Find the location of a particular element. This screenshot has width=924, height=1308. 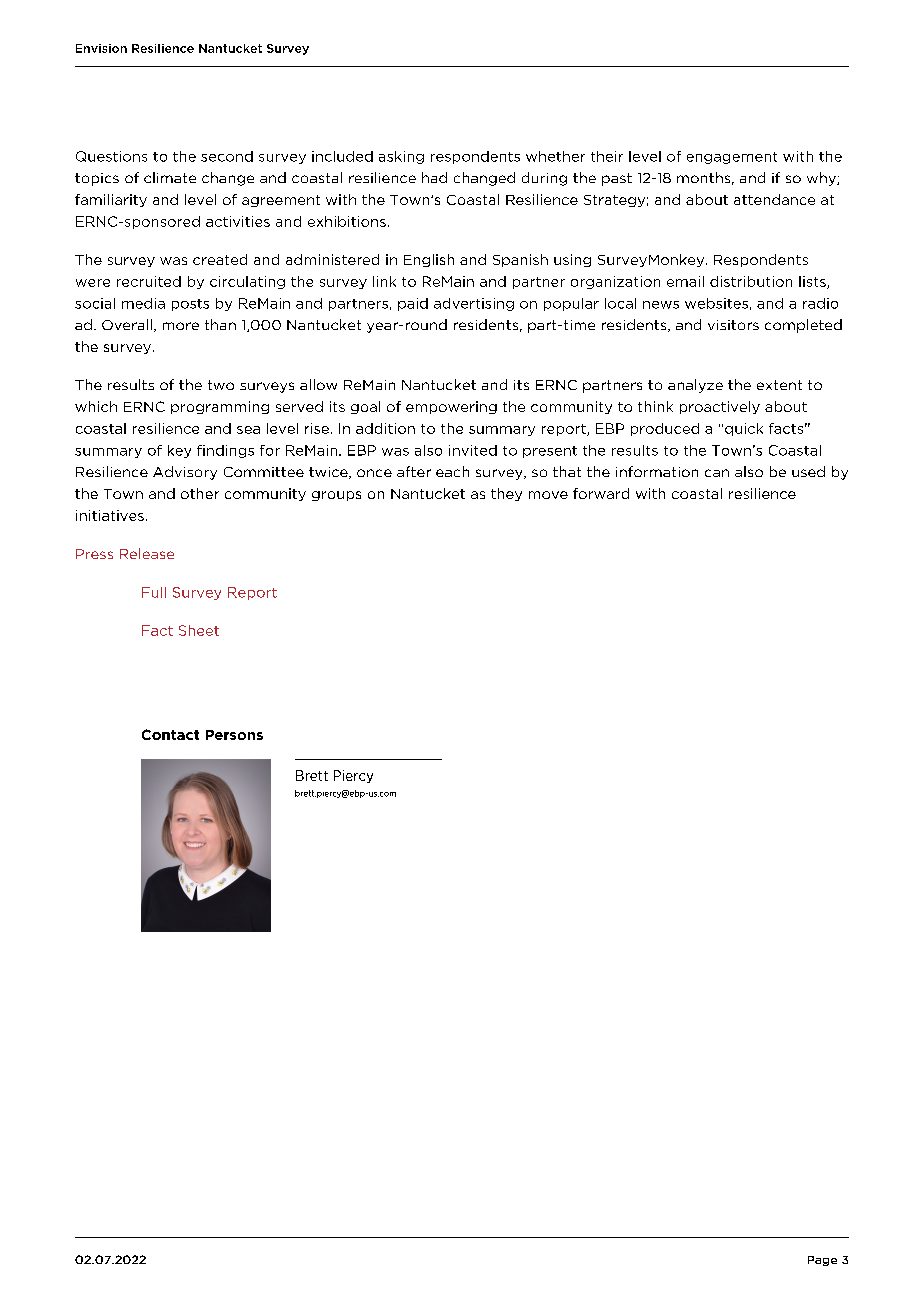

Page is located at coordinates (822, 1261).
